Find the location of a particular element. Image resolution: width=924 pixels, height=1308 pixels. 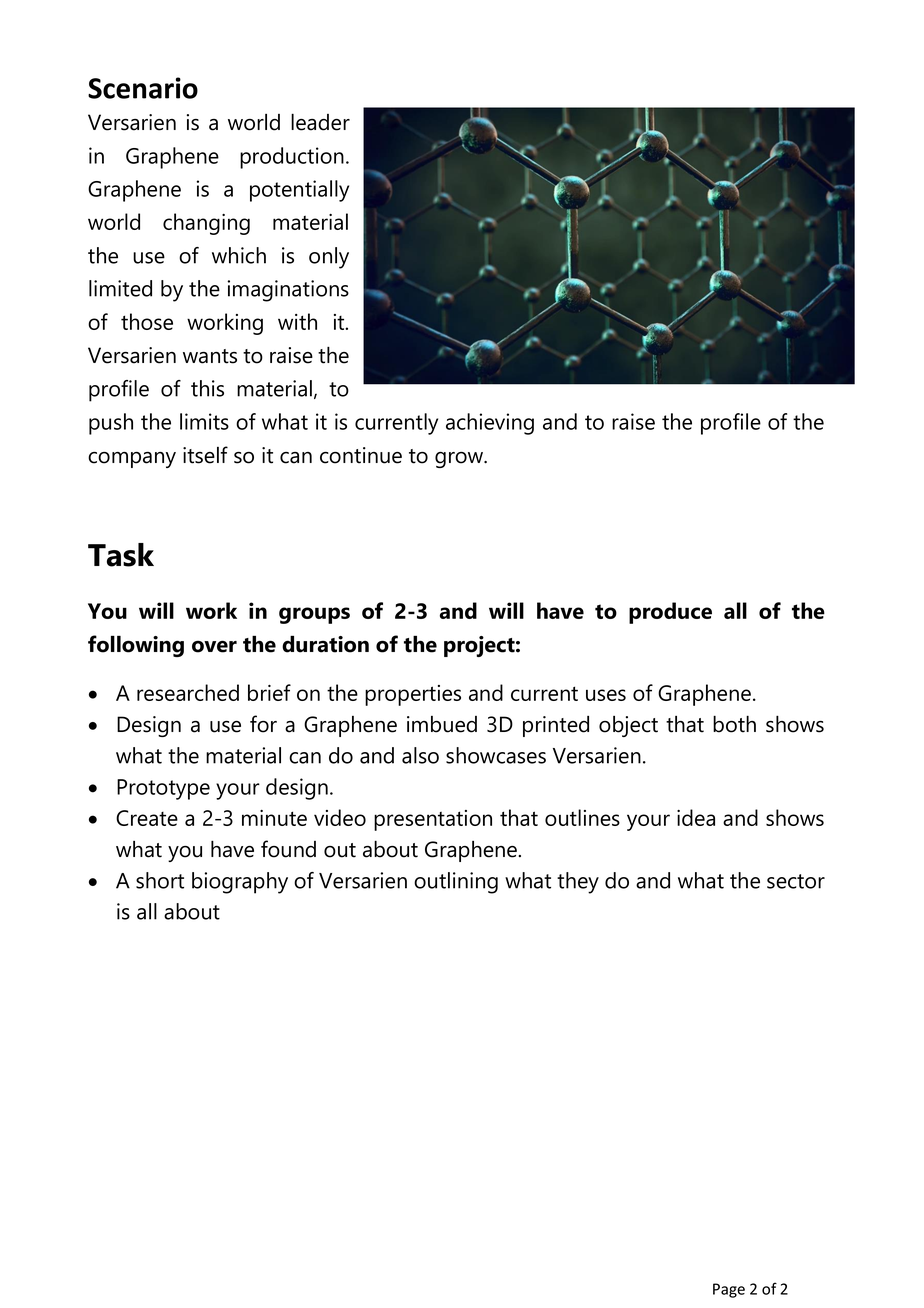

properties is located at coordinates (413, 695).
